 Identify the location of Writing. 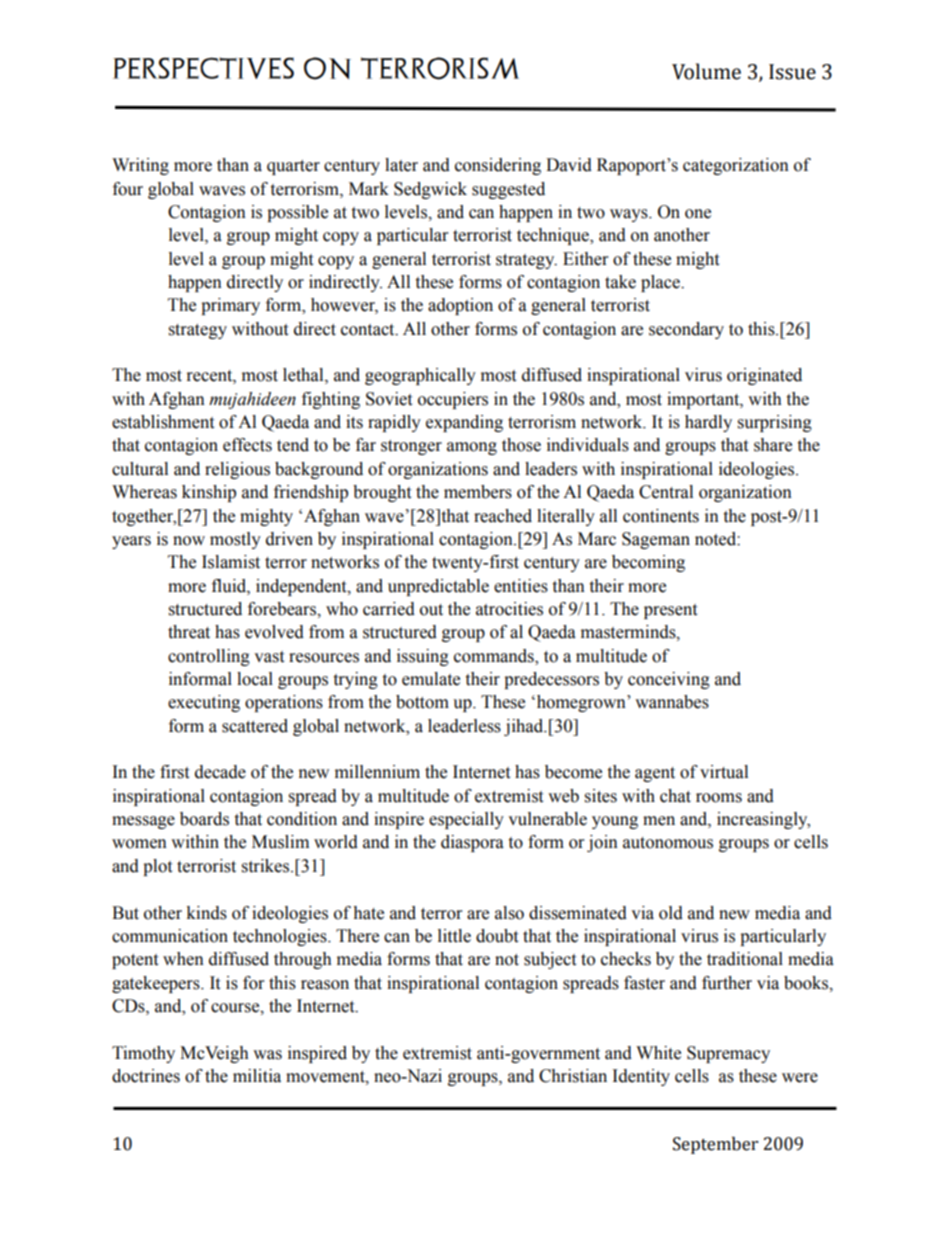
(140, 166).
